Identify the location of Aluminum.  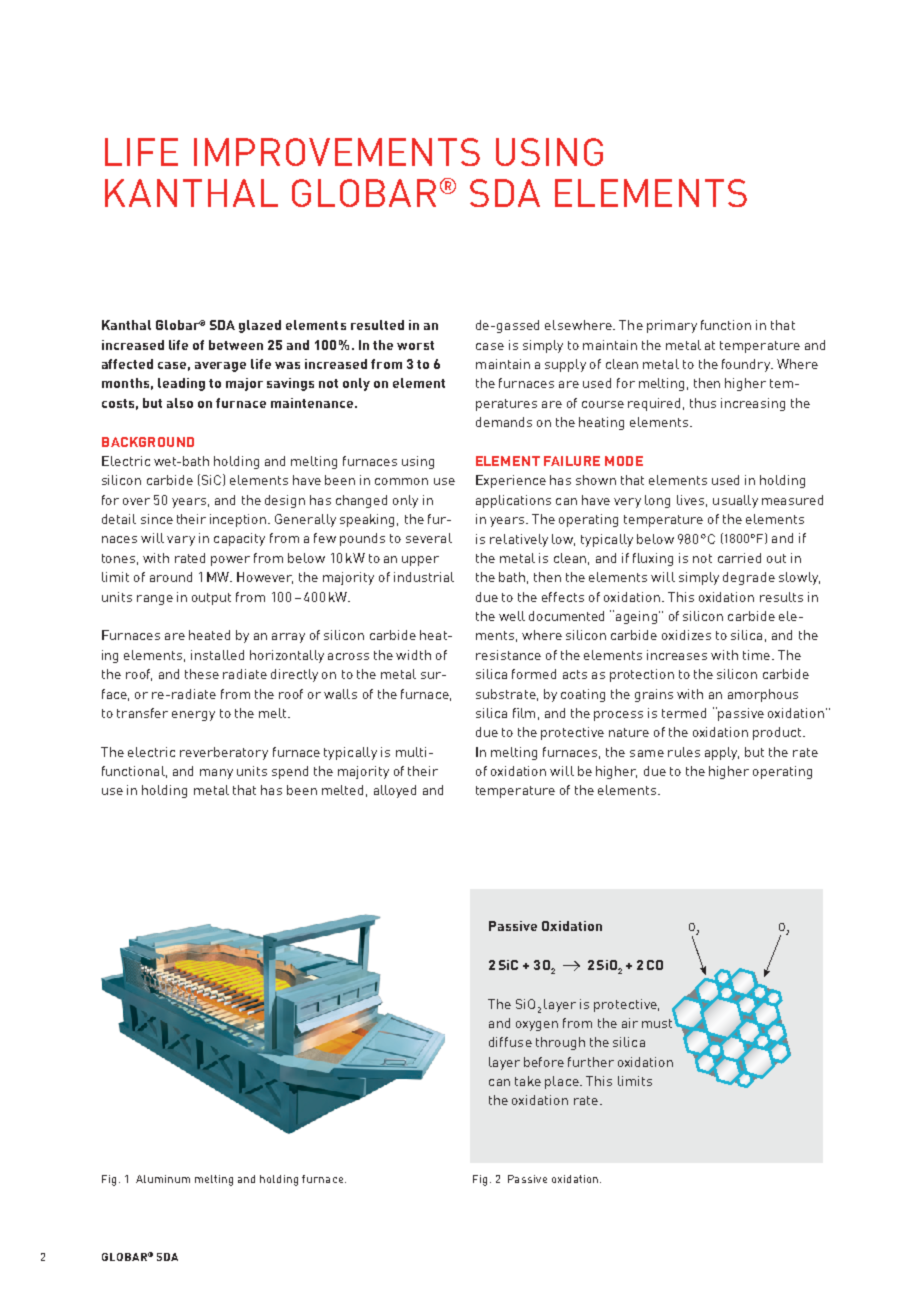
(163, 1179).
